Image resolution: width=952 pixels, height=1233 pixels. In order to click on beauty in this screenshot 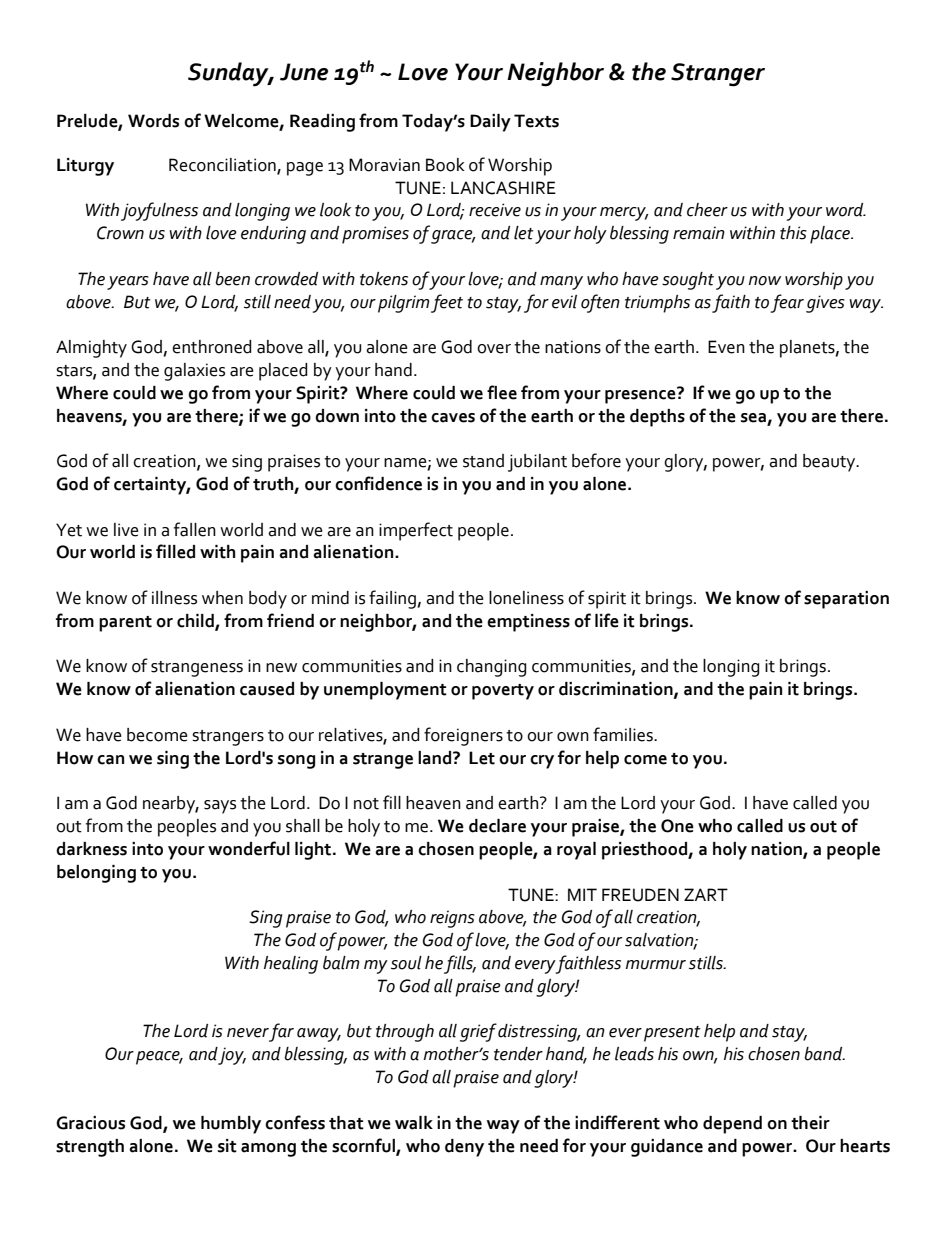, I will do `click(830, 463)`.
